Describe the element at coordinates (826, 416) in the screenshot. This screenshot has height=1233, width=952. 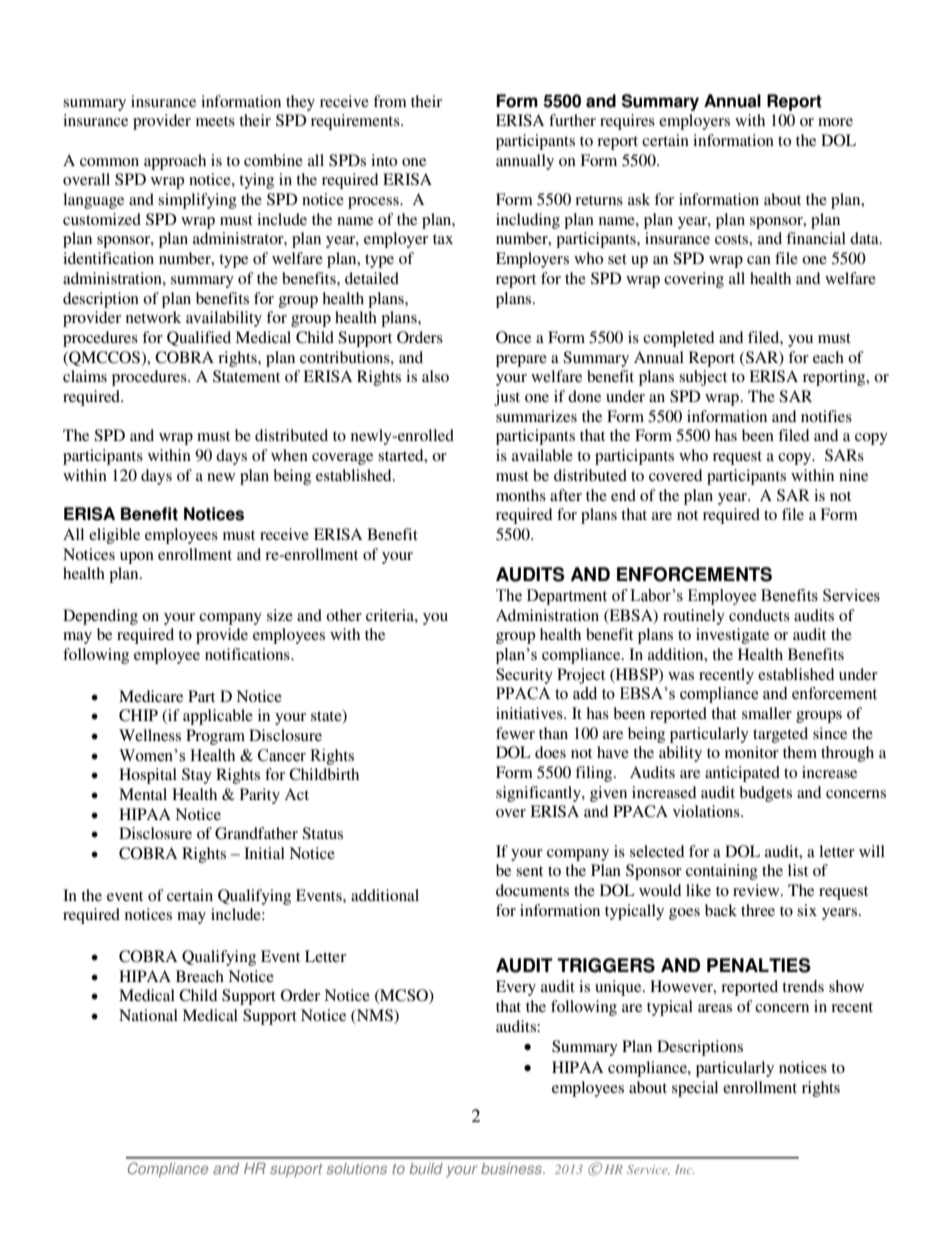
I see `notifies` at that location.
